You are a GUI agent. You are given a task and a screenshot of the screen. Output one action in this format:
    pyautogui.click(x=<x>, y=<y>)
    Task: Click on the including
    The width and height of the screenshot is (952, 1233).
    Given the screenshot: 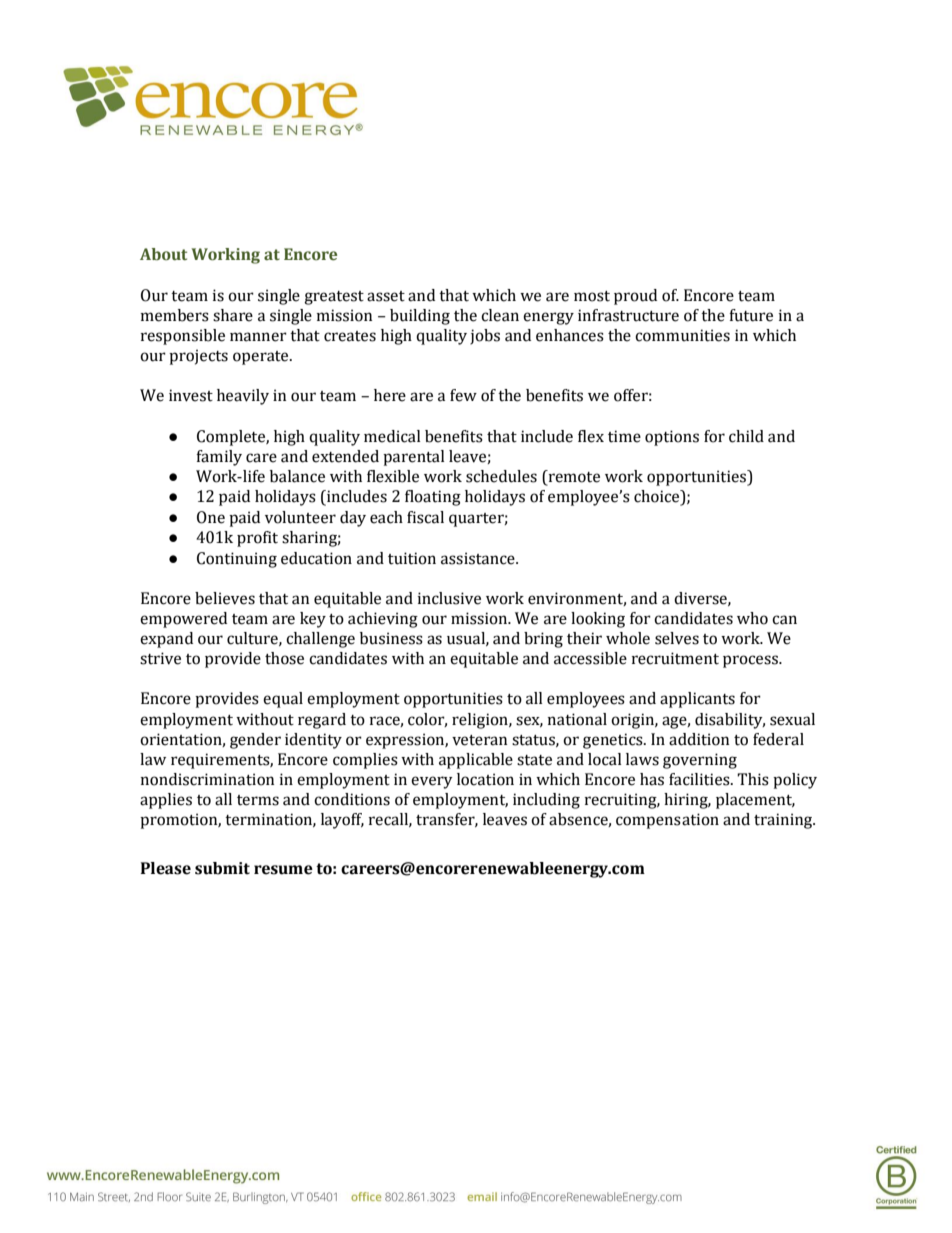 What is the action you would take?
    pyautogui.click(x=546, y=801)
